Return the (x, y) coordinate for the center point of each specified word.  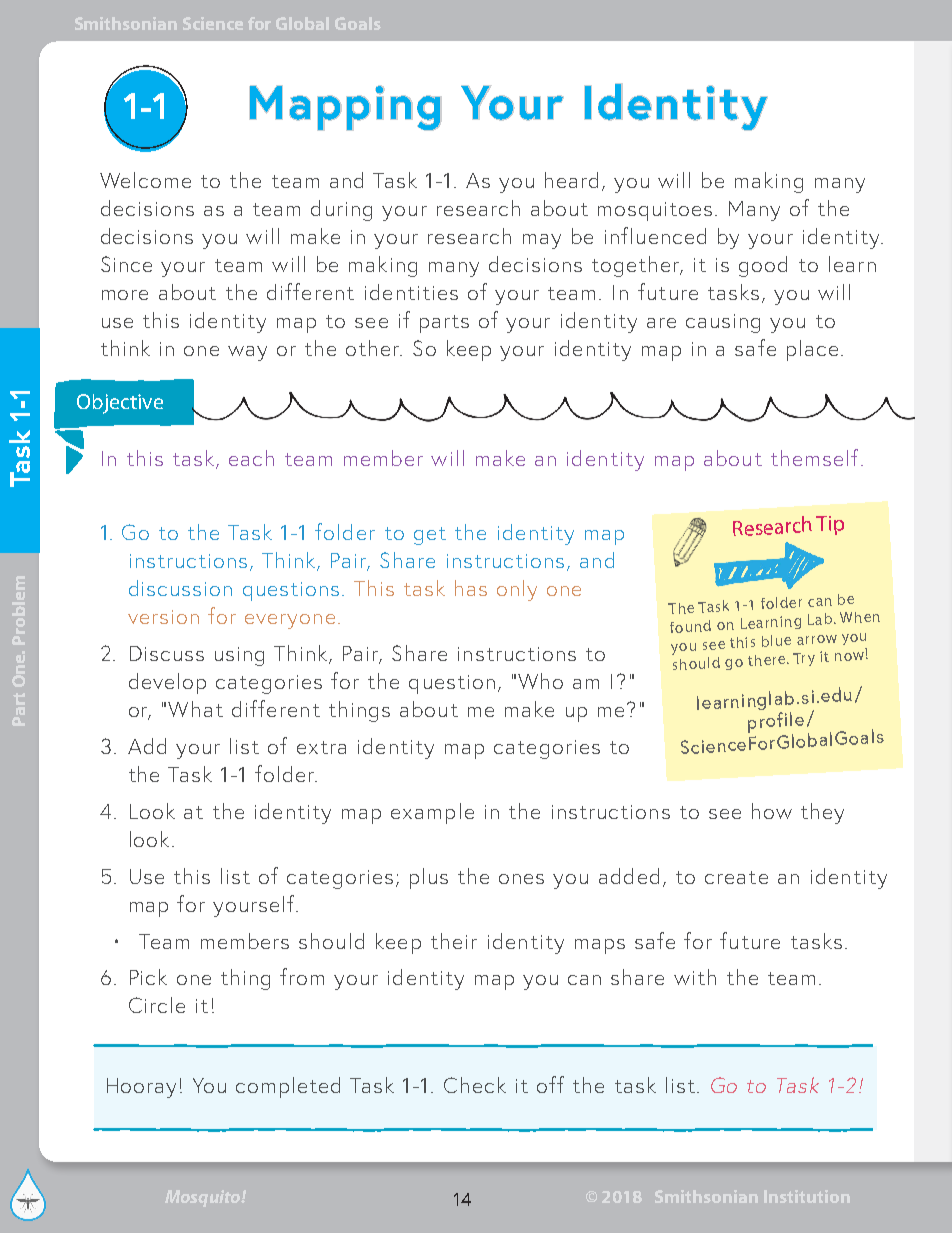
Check (475, 1085)
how (772, 811)
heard (571, 180)
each (251, 458)
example (432, 813)
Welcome (145, 180)
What (195, 709)
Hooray (141, 1088)
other (374, 348)
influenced (655, 235)
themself (814, 457)
